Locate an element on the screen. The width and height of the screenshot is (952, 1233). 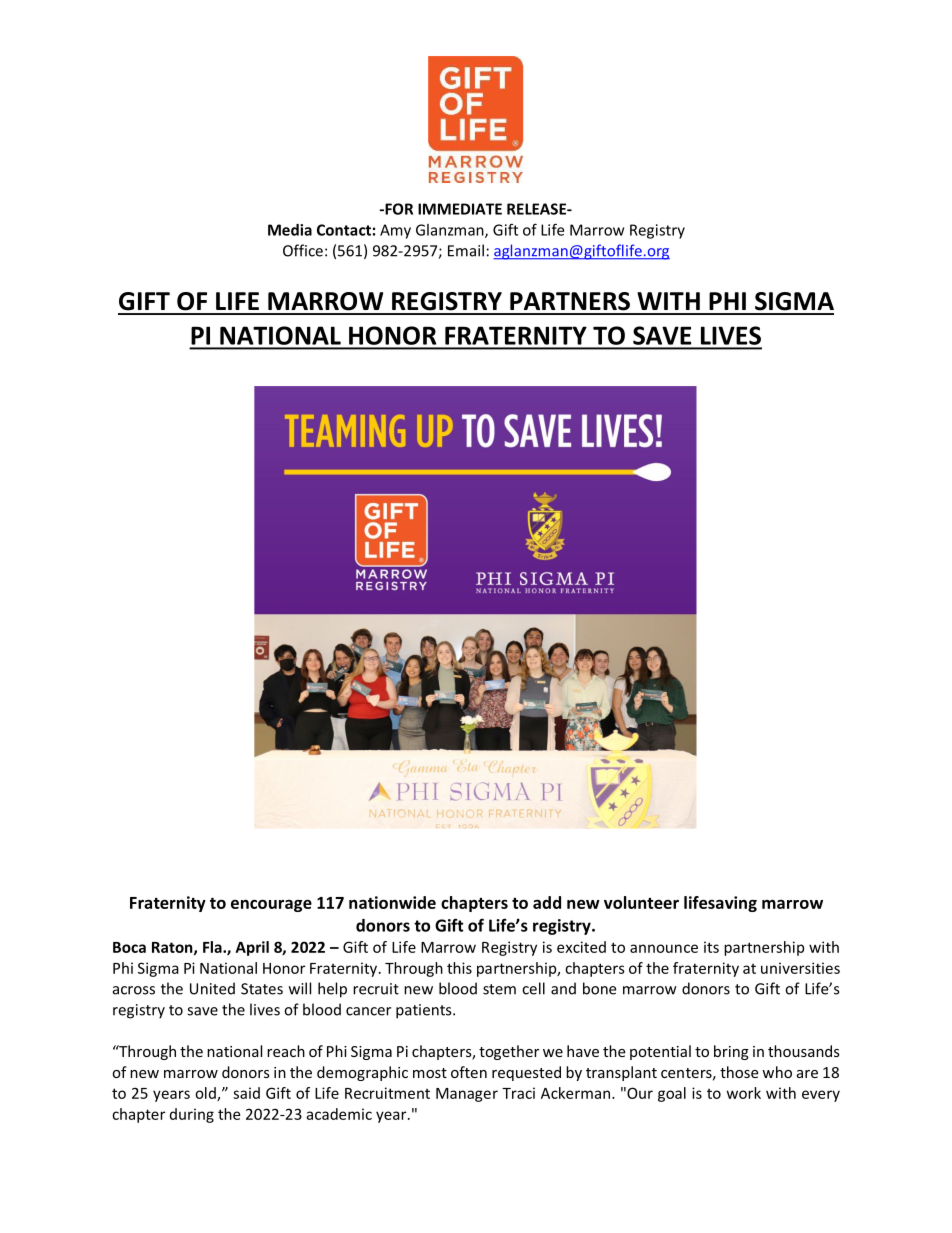
add is located at coordinates (547, 902).
